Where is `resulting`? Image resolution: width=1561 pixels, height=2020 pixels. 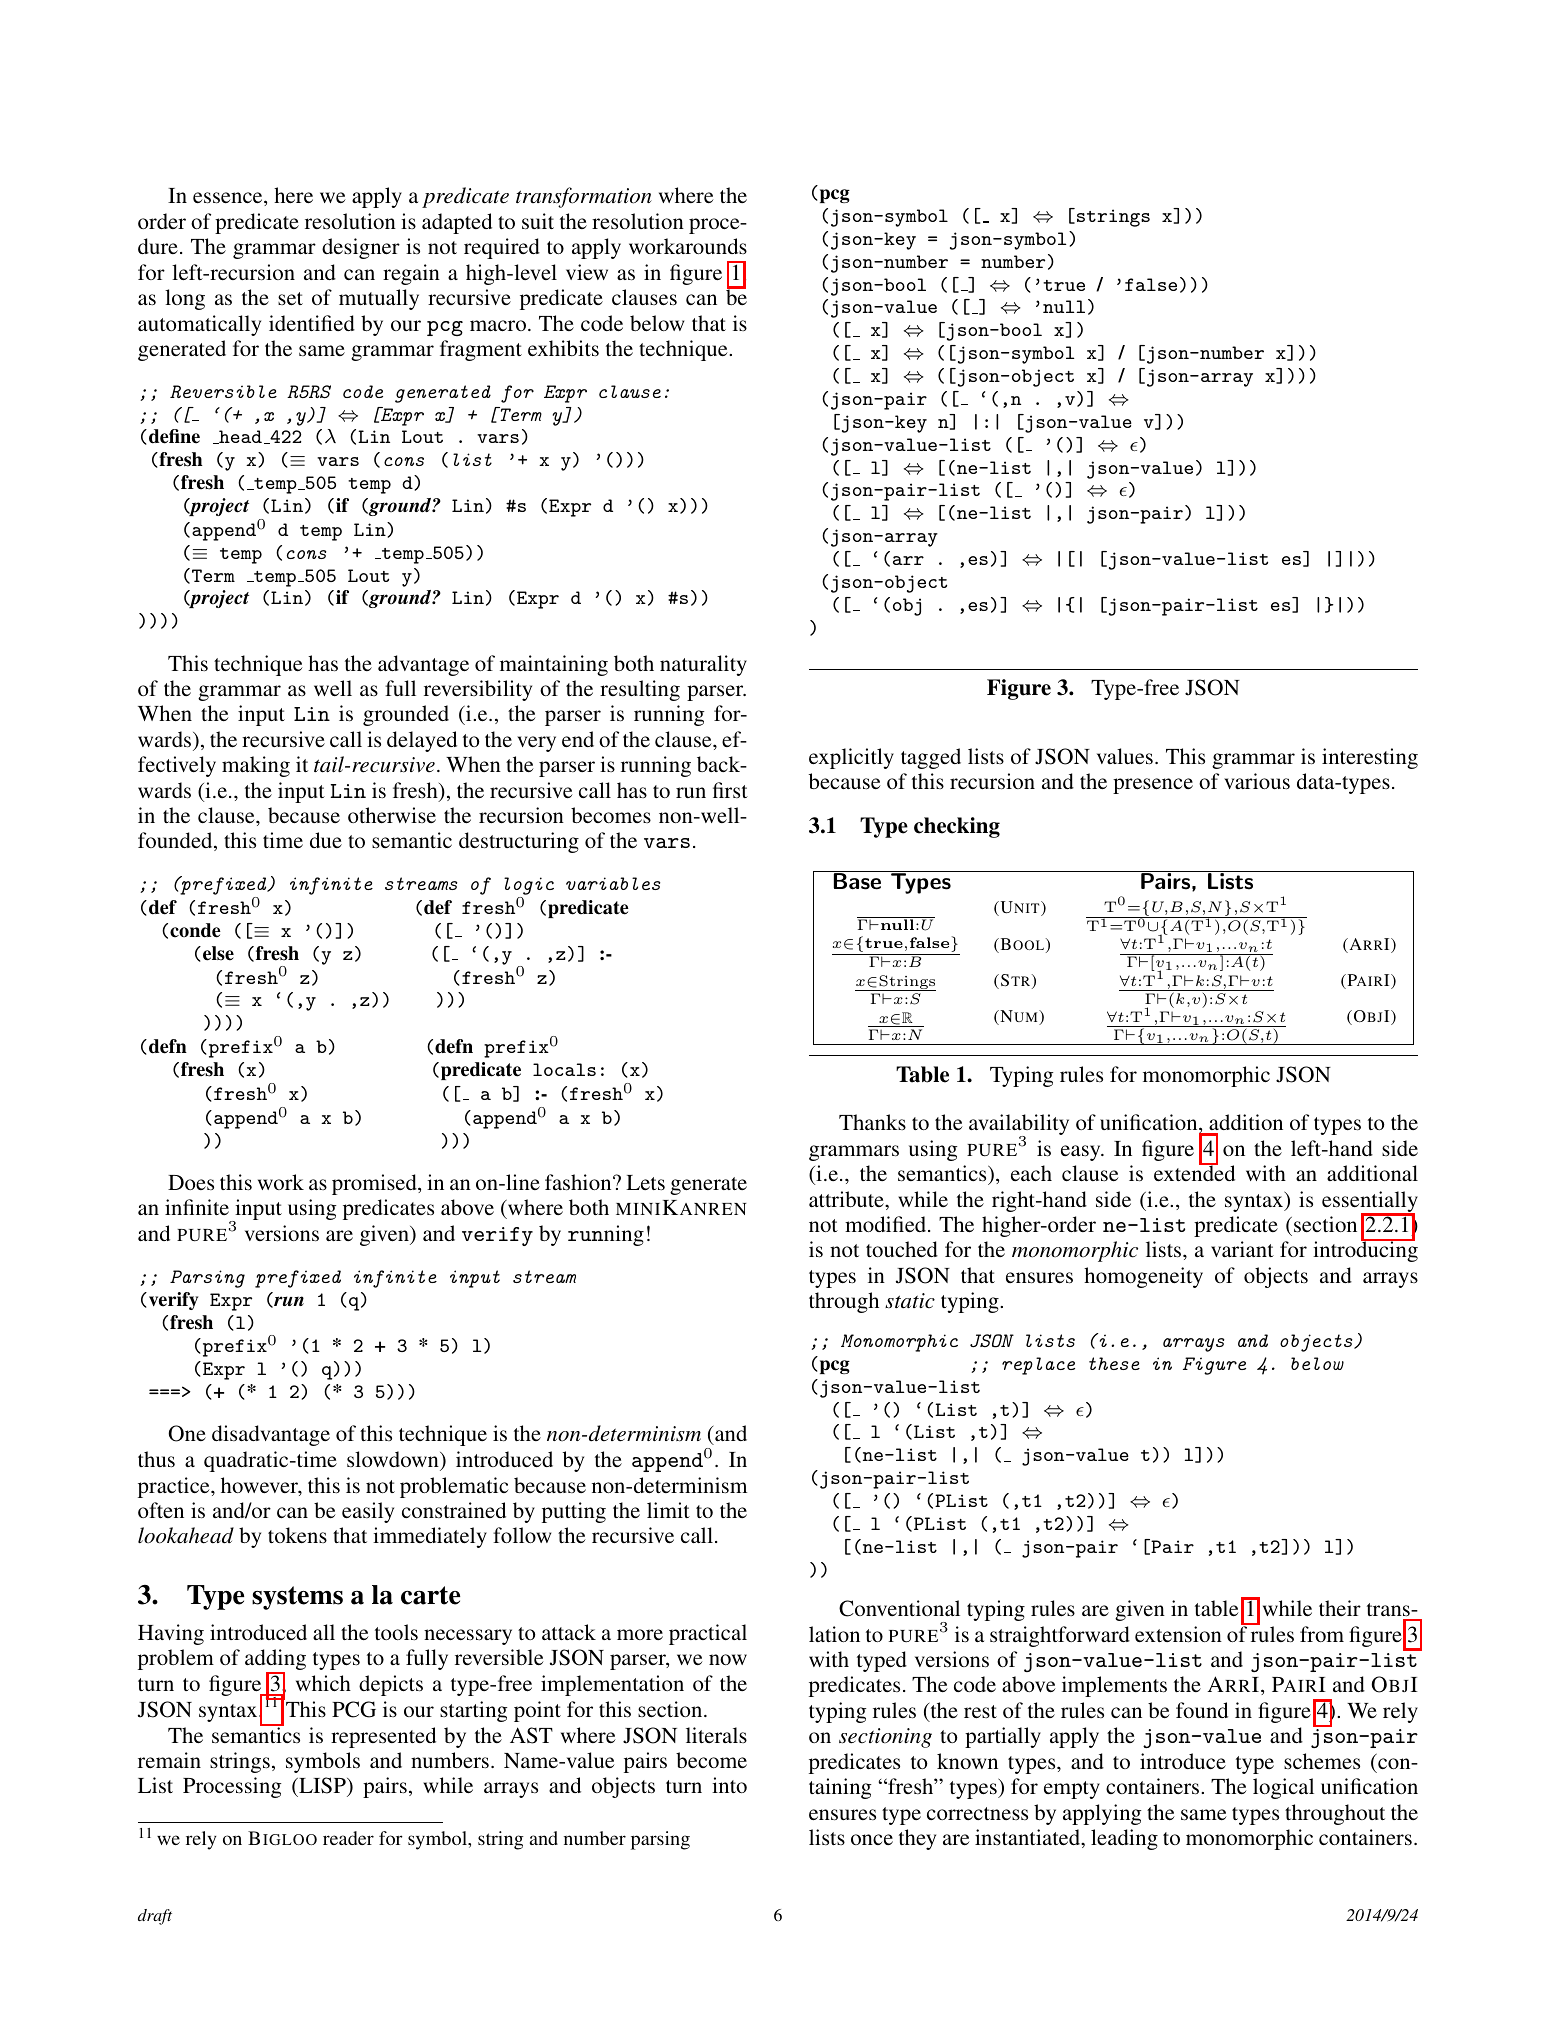 resulting is located at coordinates (640, 690).
